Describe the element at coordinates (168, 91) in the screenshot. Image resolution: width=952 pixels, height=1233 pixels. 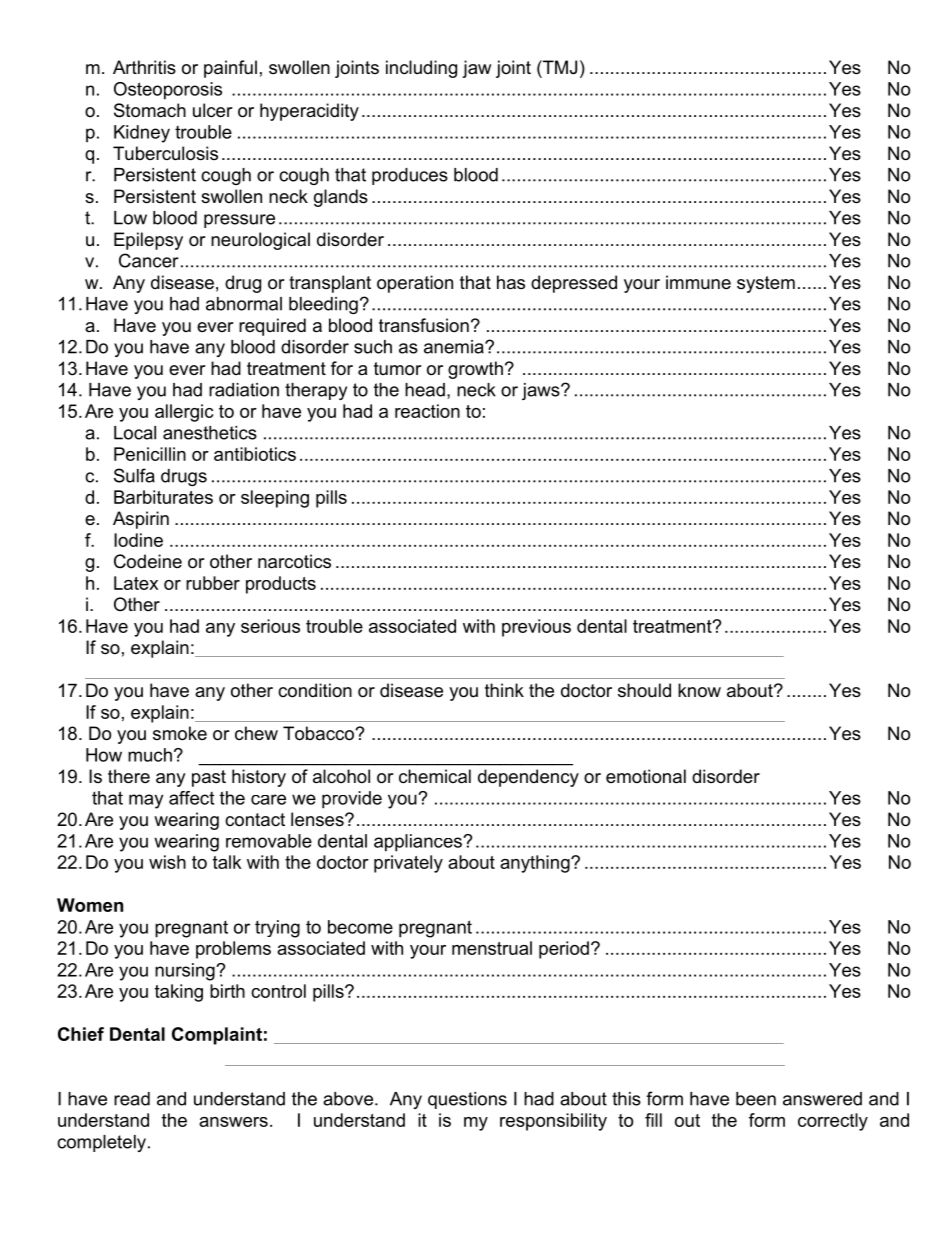
I see `Osteoporosis` at that location.
